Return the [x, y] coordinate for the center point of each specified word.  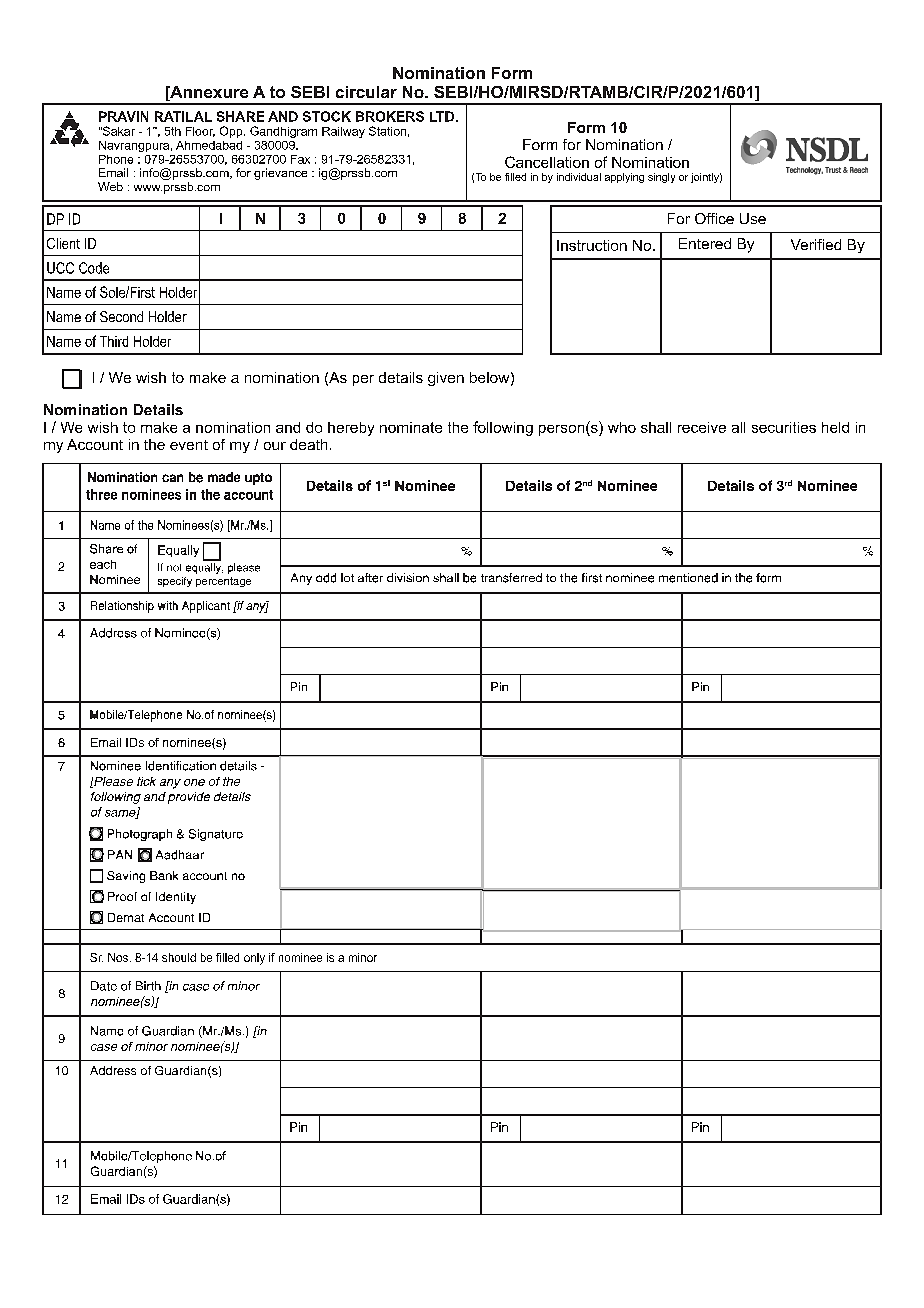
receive [702, 427]
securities [784, 427]
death [308, 444]
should [179, 957]
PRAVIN [123, 116]
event [189, 445]
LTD [442, 116]
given [446, 379]
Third [114, 341]
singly [661, 178]
